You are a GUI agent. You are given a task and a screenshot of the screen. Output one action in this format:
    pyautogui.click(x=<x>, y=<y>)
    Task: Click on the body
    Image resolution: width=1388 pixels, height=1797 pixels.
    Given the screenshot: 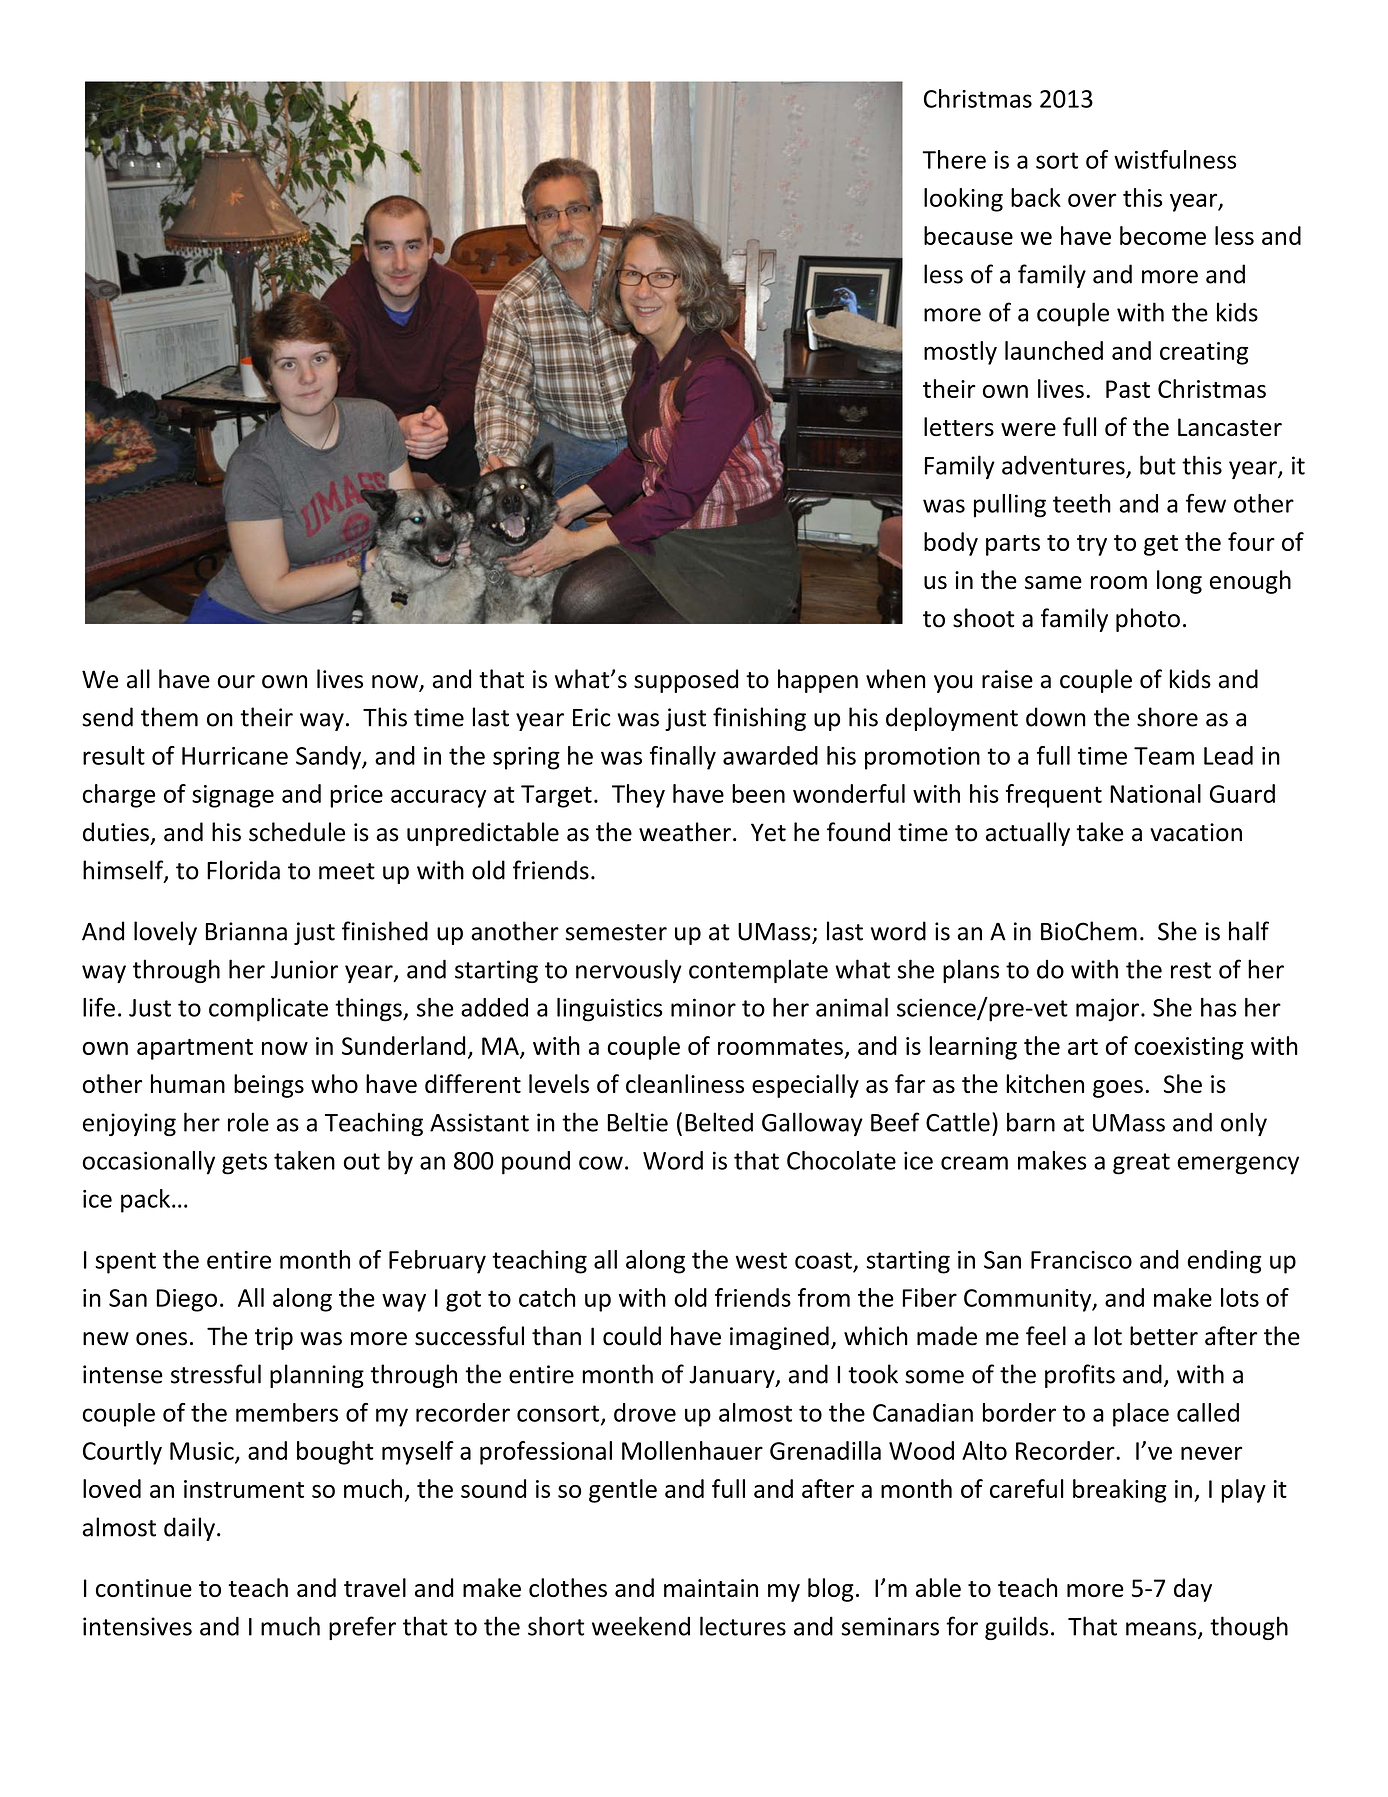 What is the action you would take?
    pyautogui.click(x=951, y=544)
